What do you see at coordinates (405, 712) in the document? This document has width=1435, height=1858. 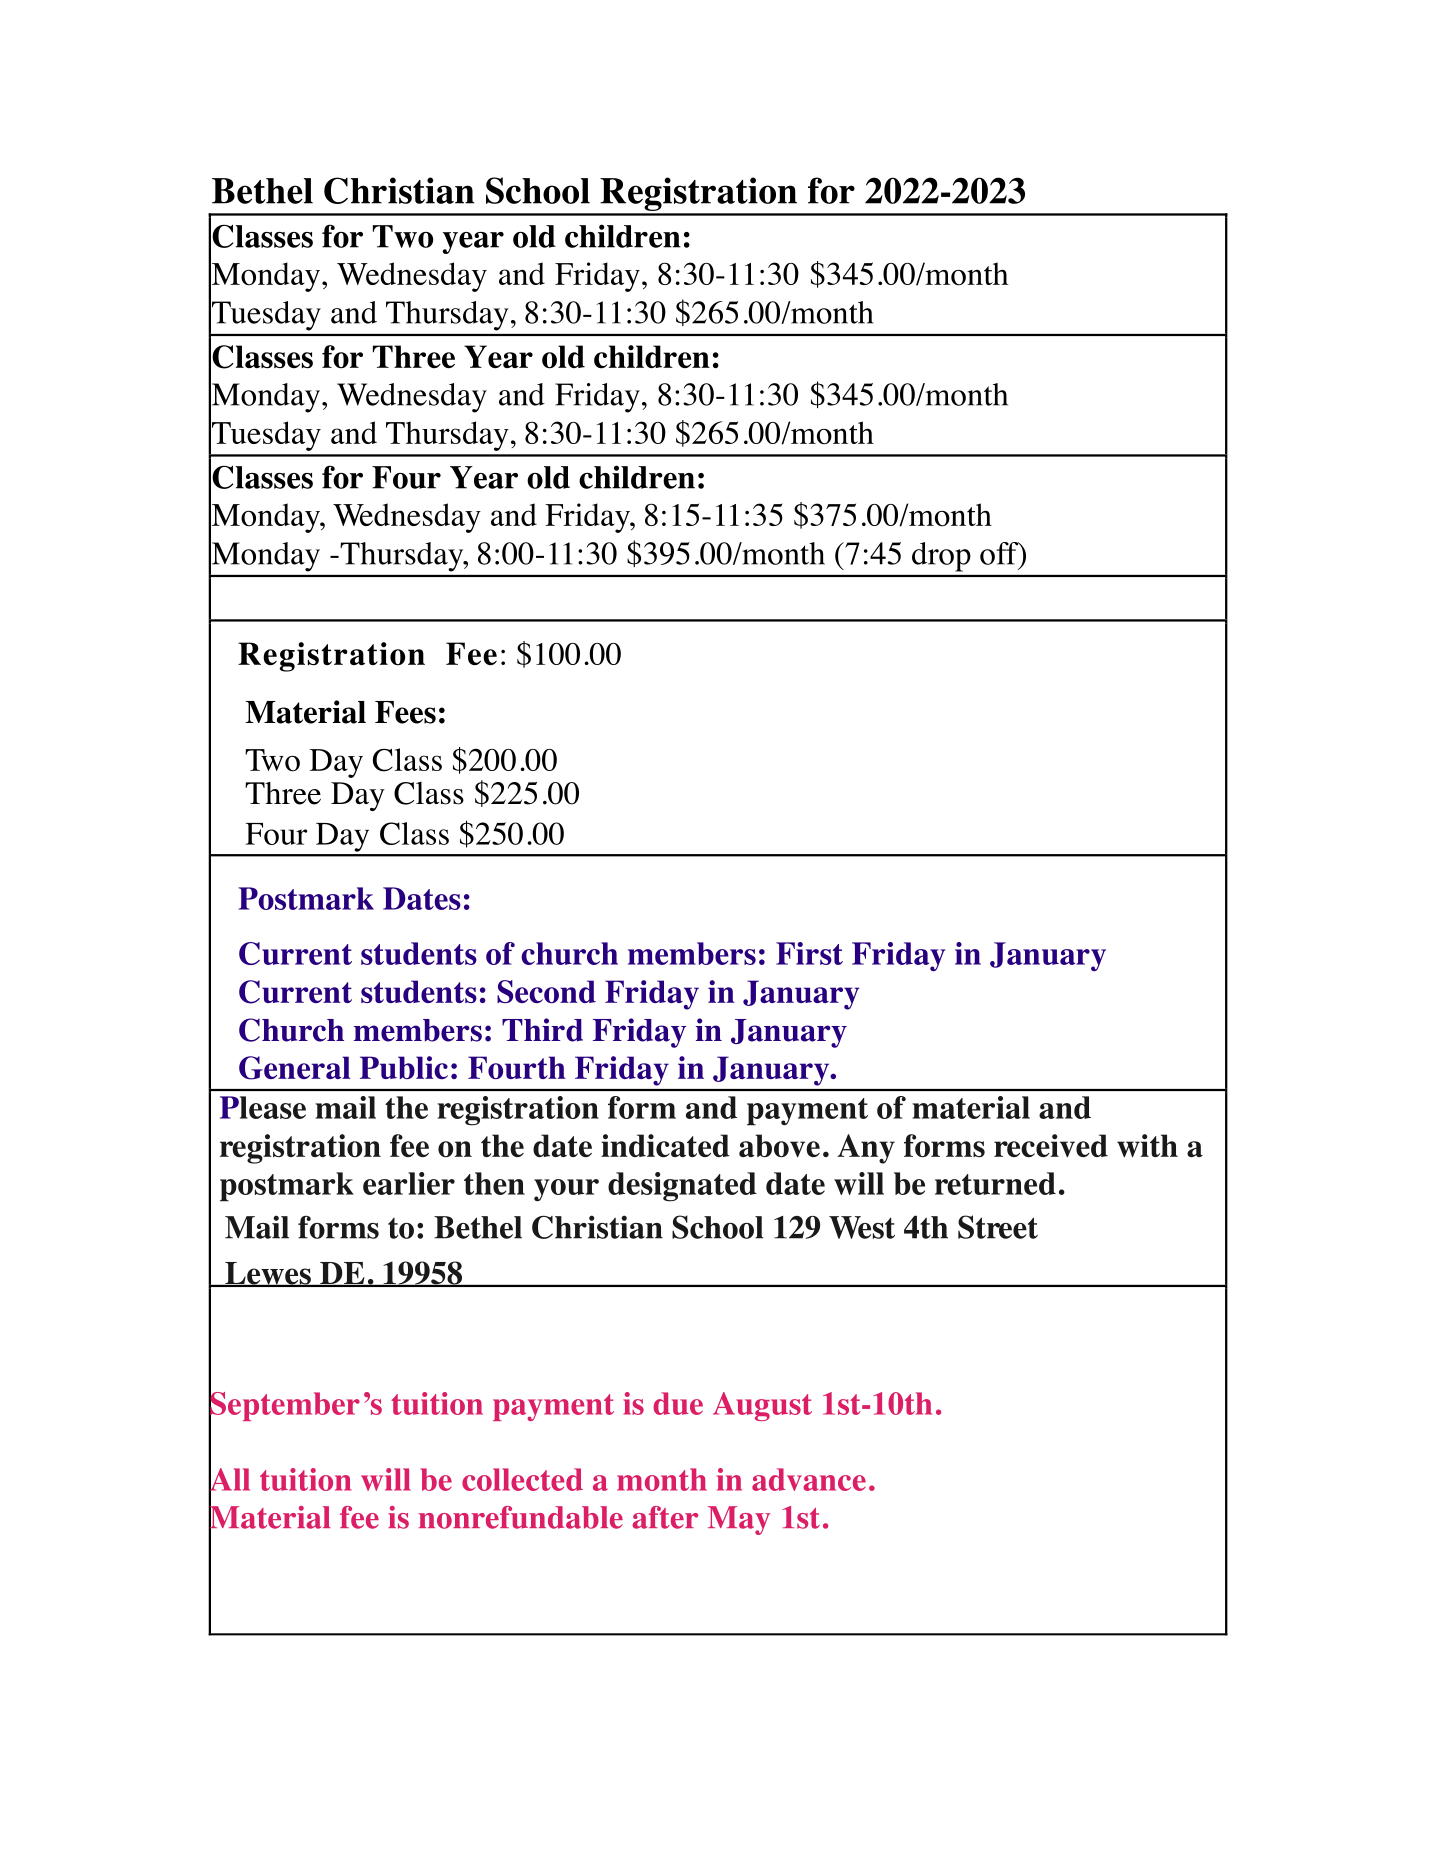 I see `Fees` at bounding box center [405, 712].
